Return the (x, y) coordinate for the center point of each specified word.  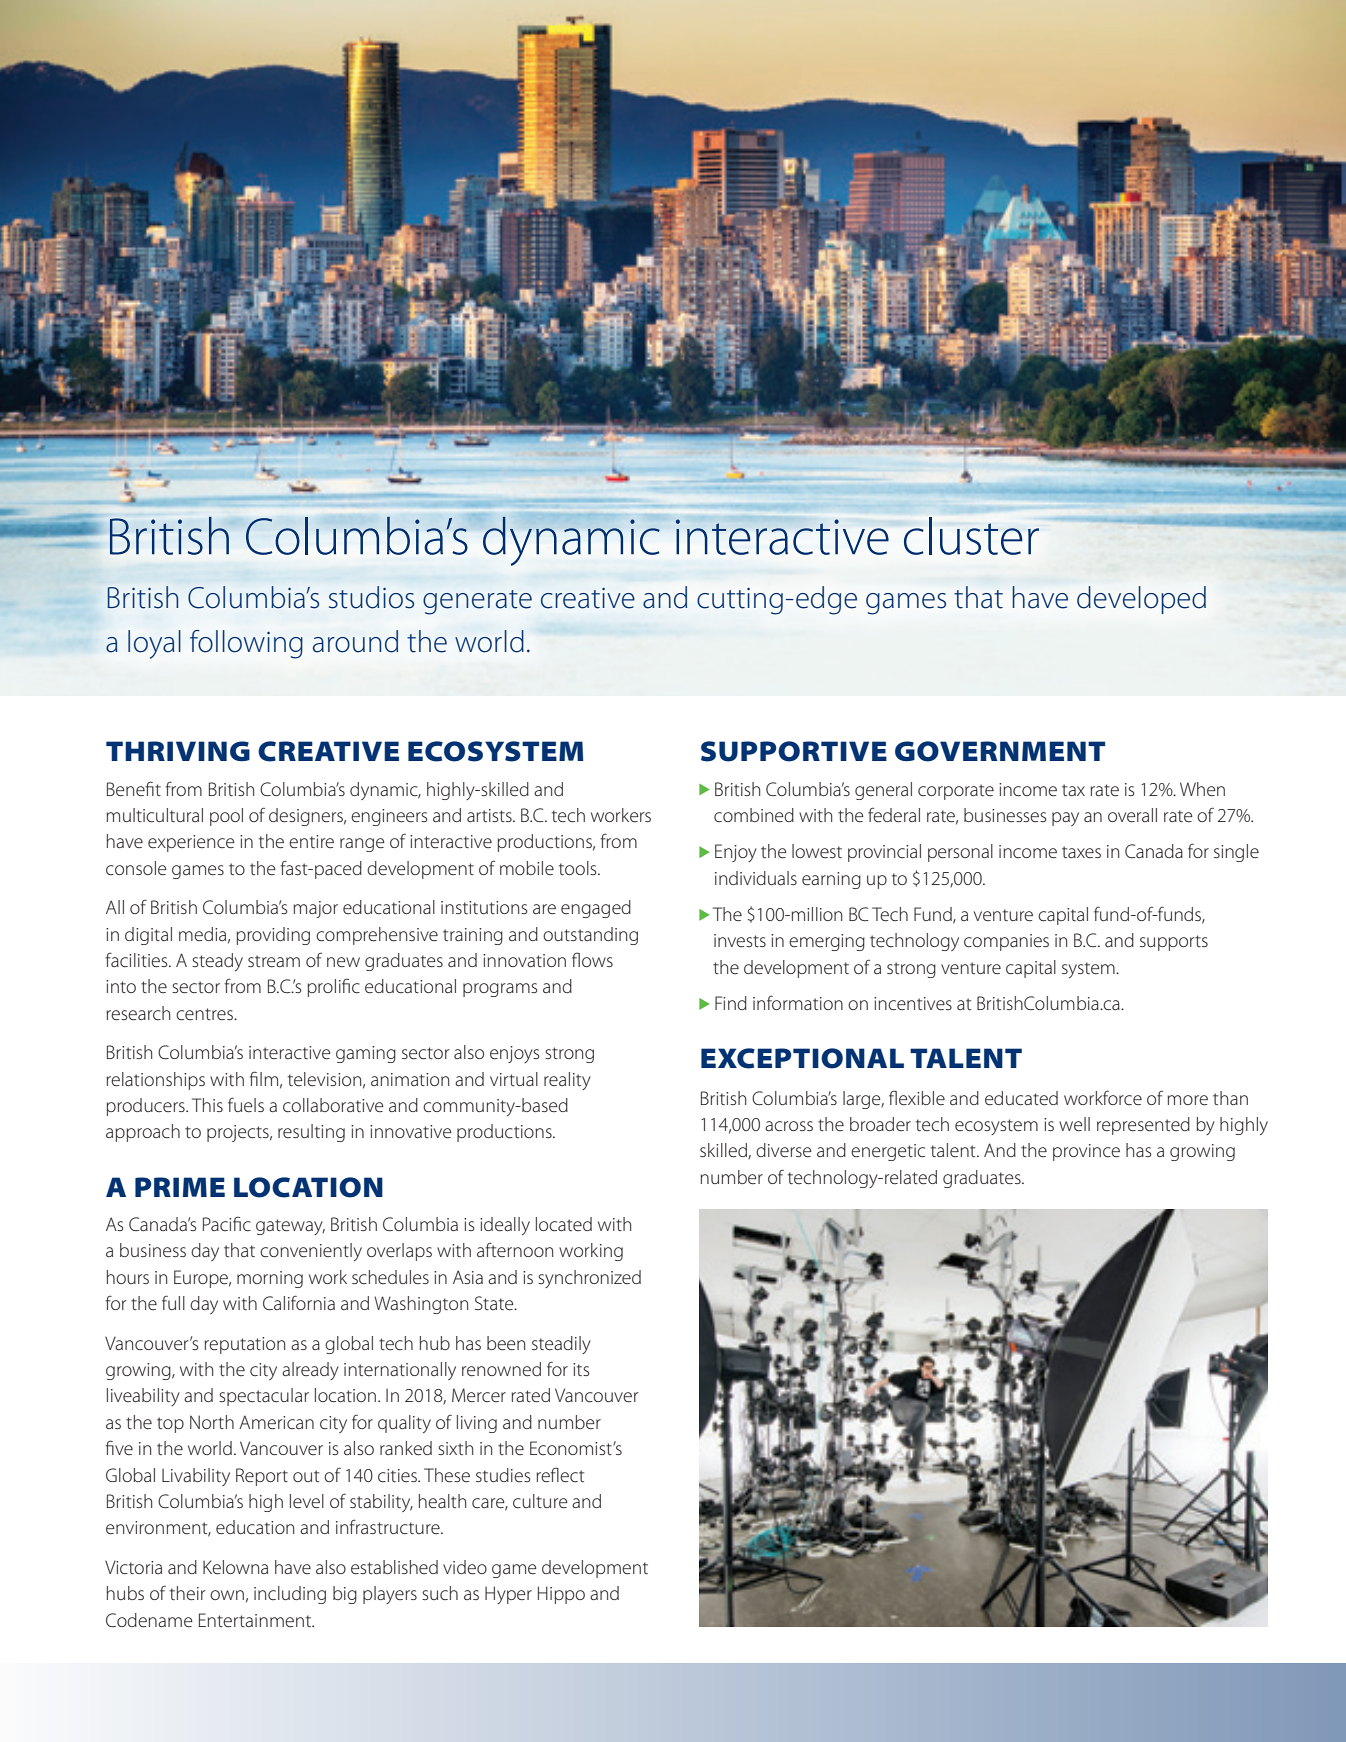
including (290, 1595)
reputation (244, 1345)
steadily (561, 1345)
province (1086, 1152)
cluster (971, 536)
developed (1141, 600)
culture (540, 1501)
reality (567, 1081)
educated (1021, 1098)
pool (226, 817)
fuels (246, 1105)
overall (1132, 815)
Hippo (561, 1595)
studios (371, 597)
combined (754, 815)
